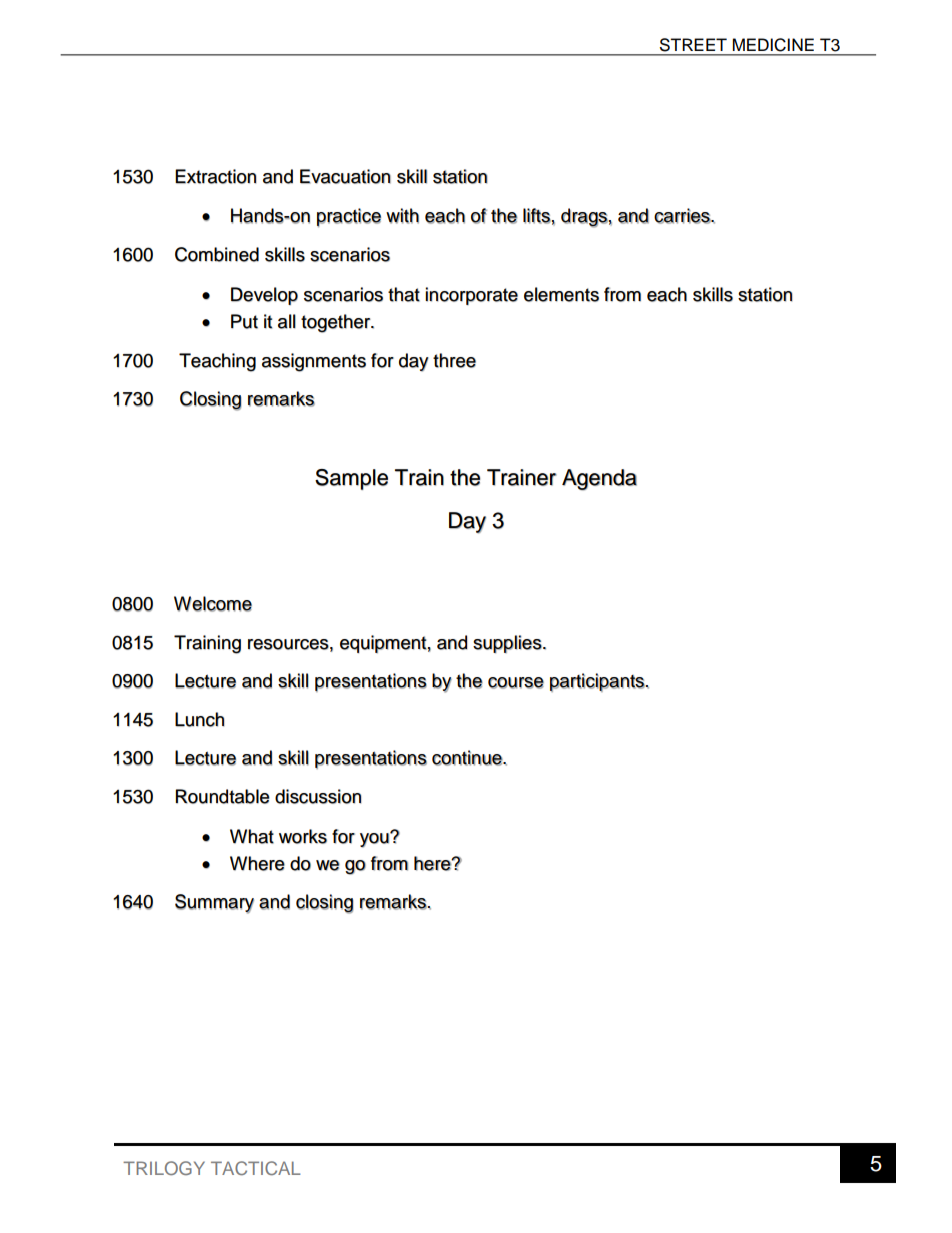  Describe the element at coordinates (256, 1168) in the page. I see `TACTICAL` at that location.
